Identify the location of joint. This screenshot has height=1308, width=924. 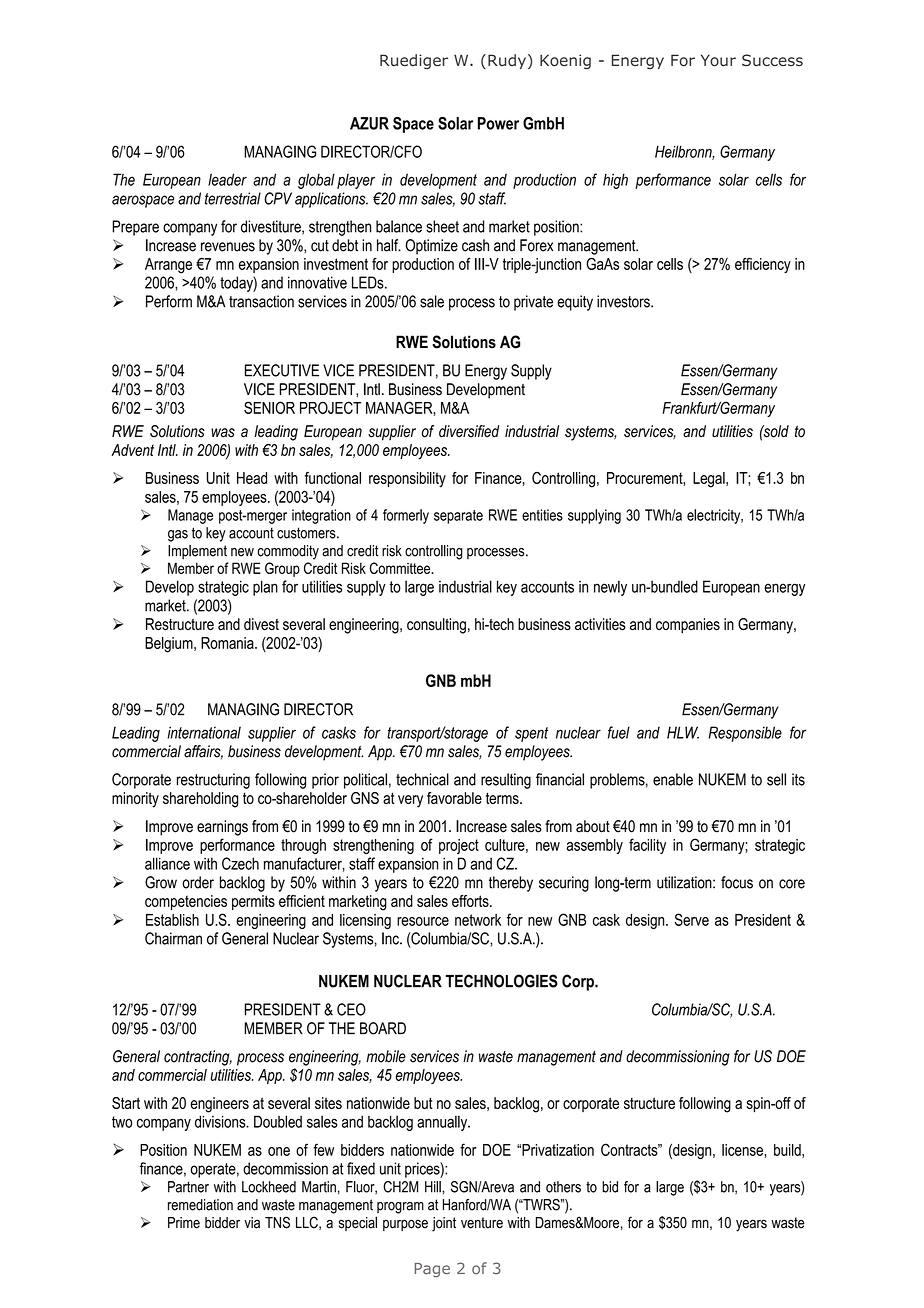
(444, 1224).
